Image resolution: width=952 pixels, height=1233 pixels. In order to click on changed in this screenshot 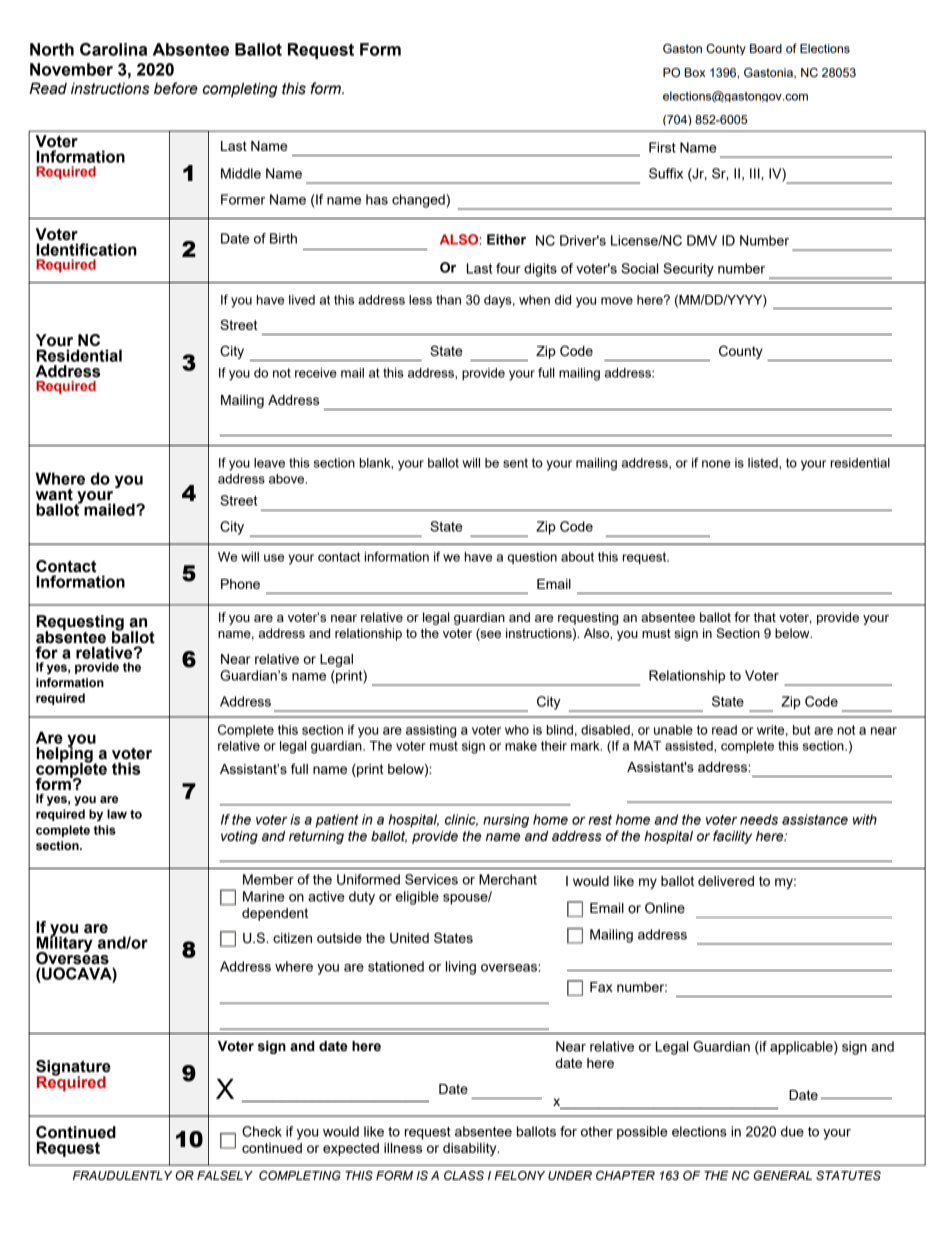, I will do `click(419, 201)`.
